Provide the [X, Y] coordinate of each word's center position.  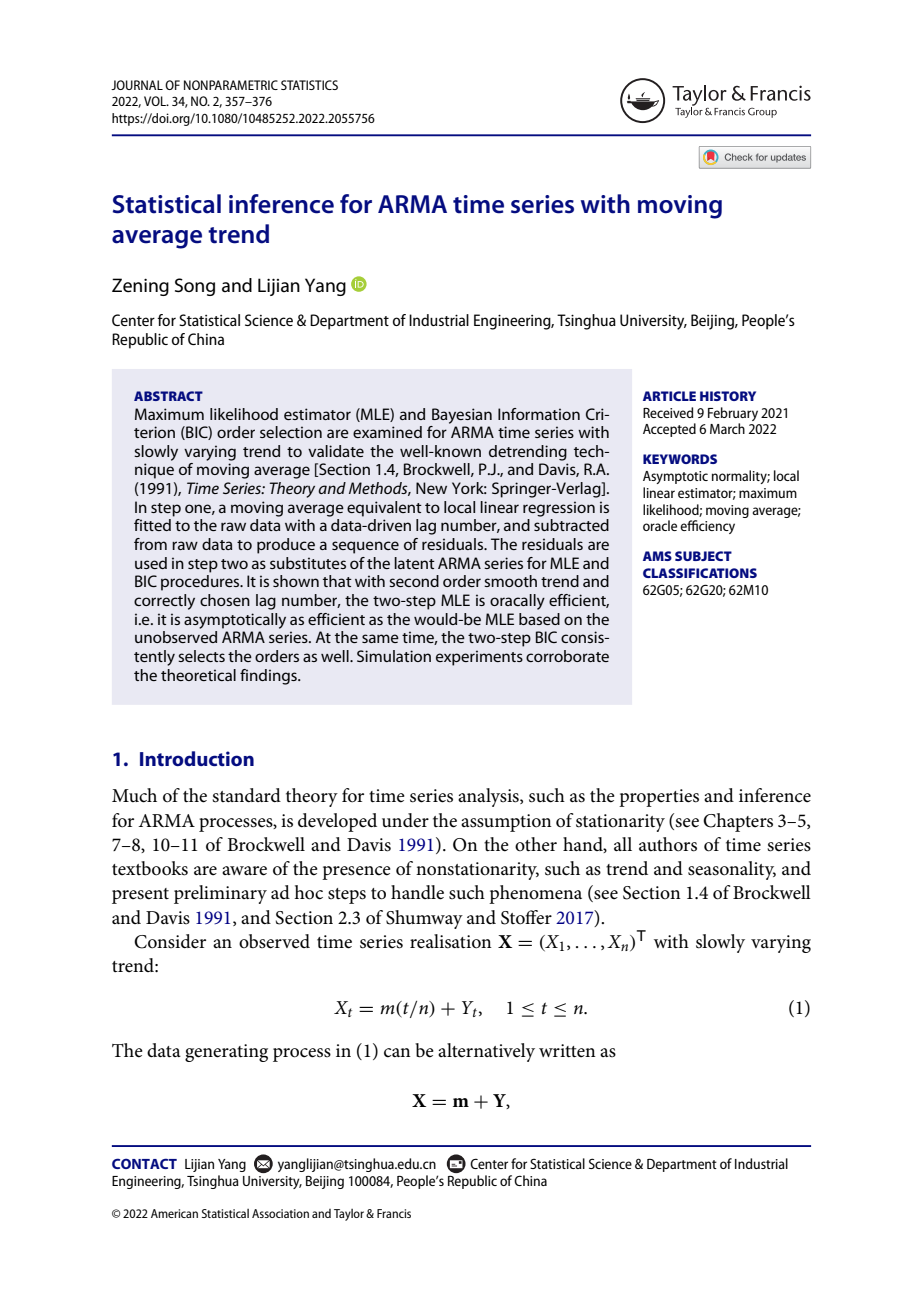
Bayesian [462, 416]
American [174, 1213]
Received [668, 412]
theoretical [198, 675]
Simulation [394, 656]
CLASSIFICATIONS [700, 573]
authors [668, 844]
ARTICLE [669, 396]
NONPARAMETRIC [231, 85]
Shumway [424, 919]
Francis [394, 1213]
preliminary [220, 894]
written [567, 1051]
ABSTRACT [168, 396]
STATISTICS [309, 85]
